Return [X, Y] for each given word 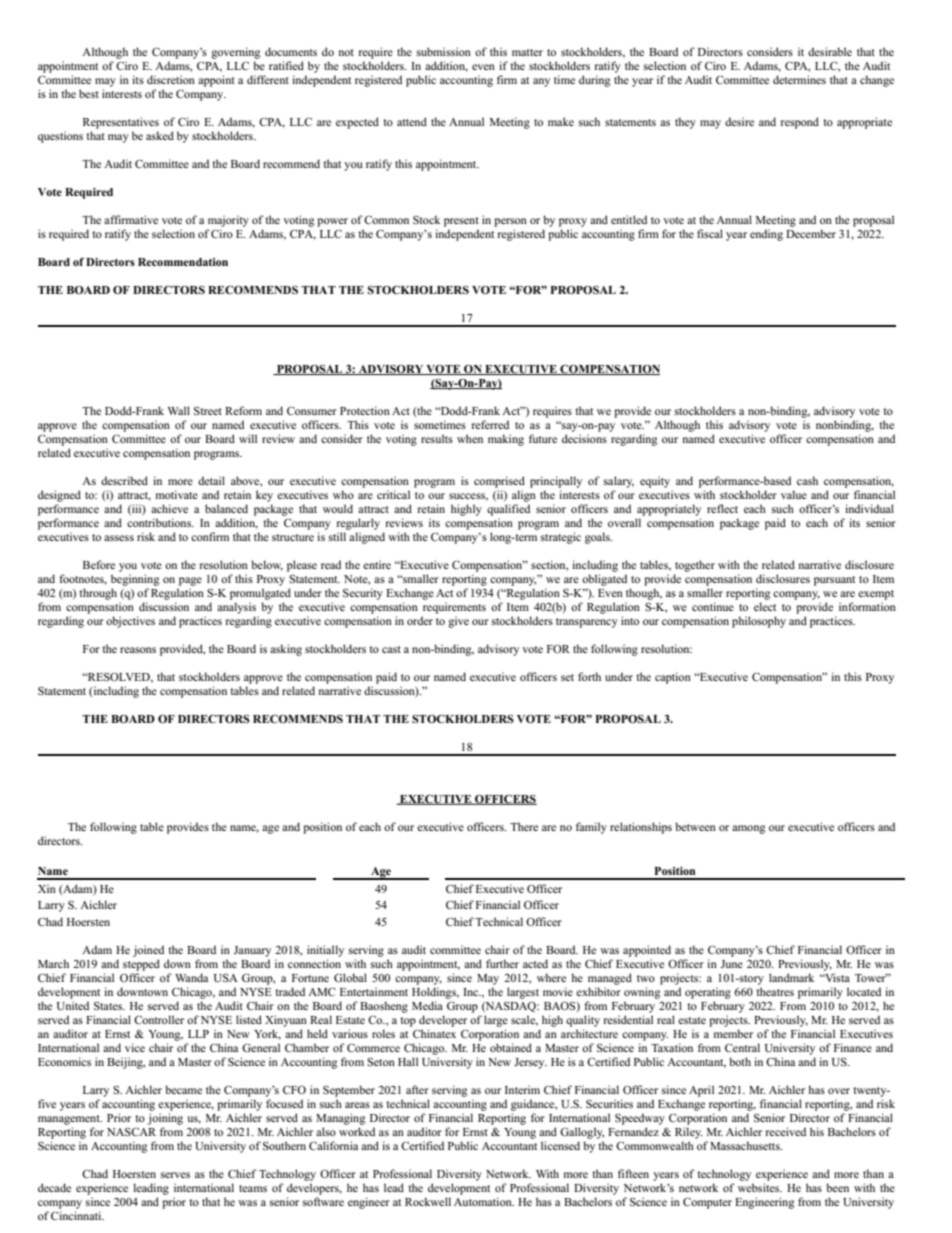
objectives [130, 622]
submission [444, 51]
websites [760, 1187]
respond [800, 123]
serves [175, 1175]
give [458, 622]
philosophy [759, 622]
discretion [171, 79]
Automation [484, 1201]
